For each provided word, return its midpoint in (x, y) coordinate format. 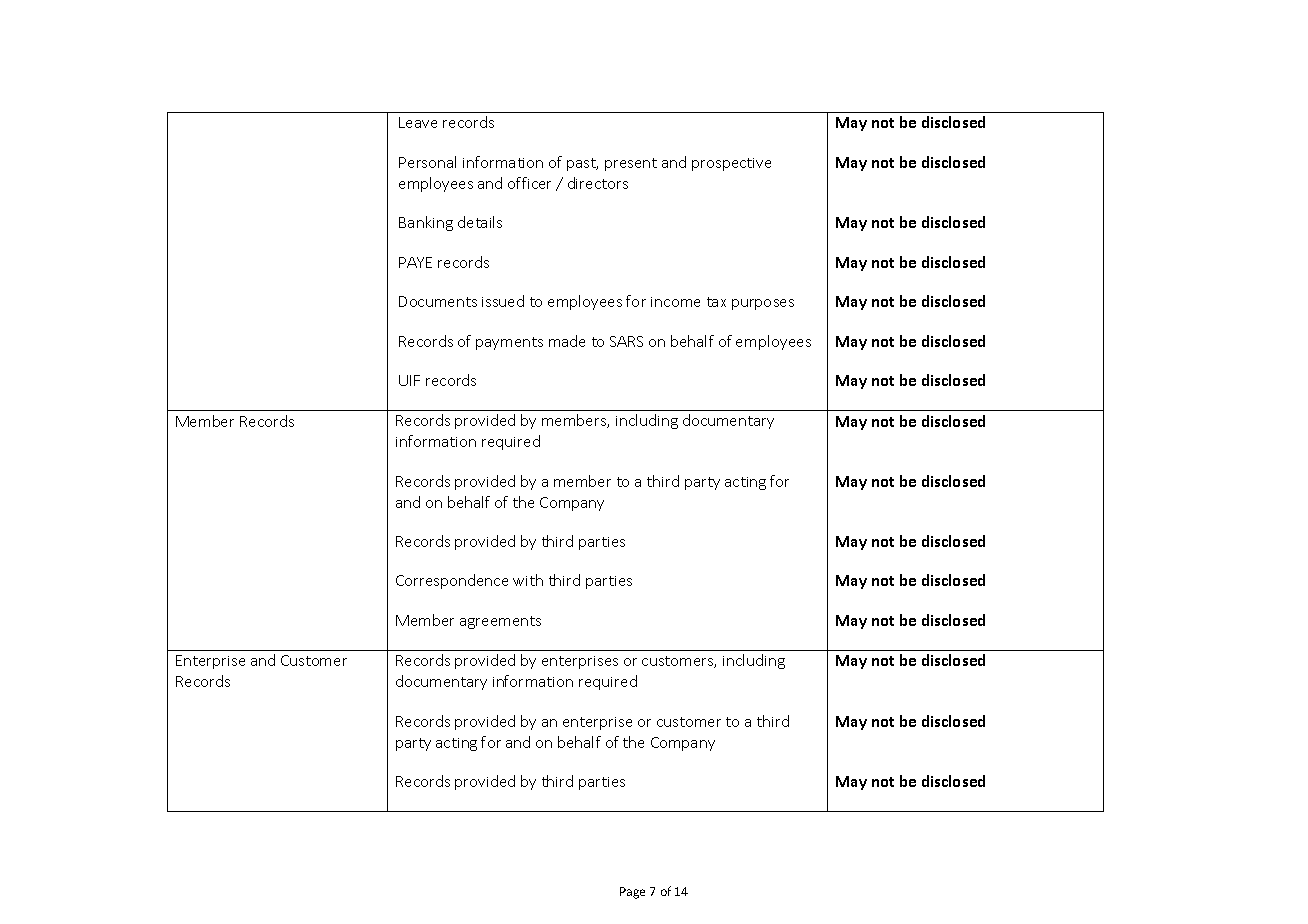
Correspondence (452, 581)
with (528, 580)
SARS (626, 341)
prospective (731, 164)
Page (632, 893)
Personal (427, 162)
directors (598, 183)
